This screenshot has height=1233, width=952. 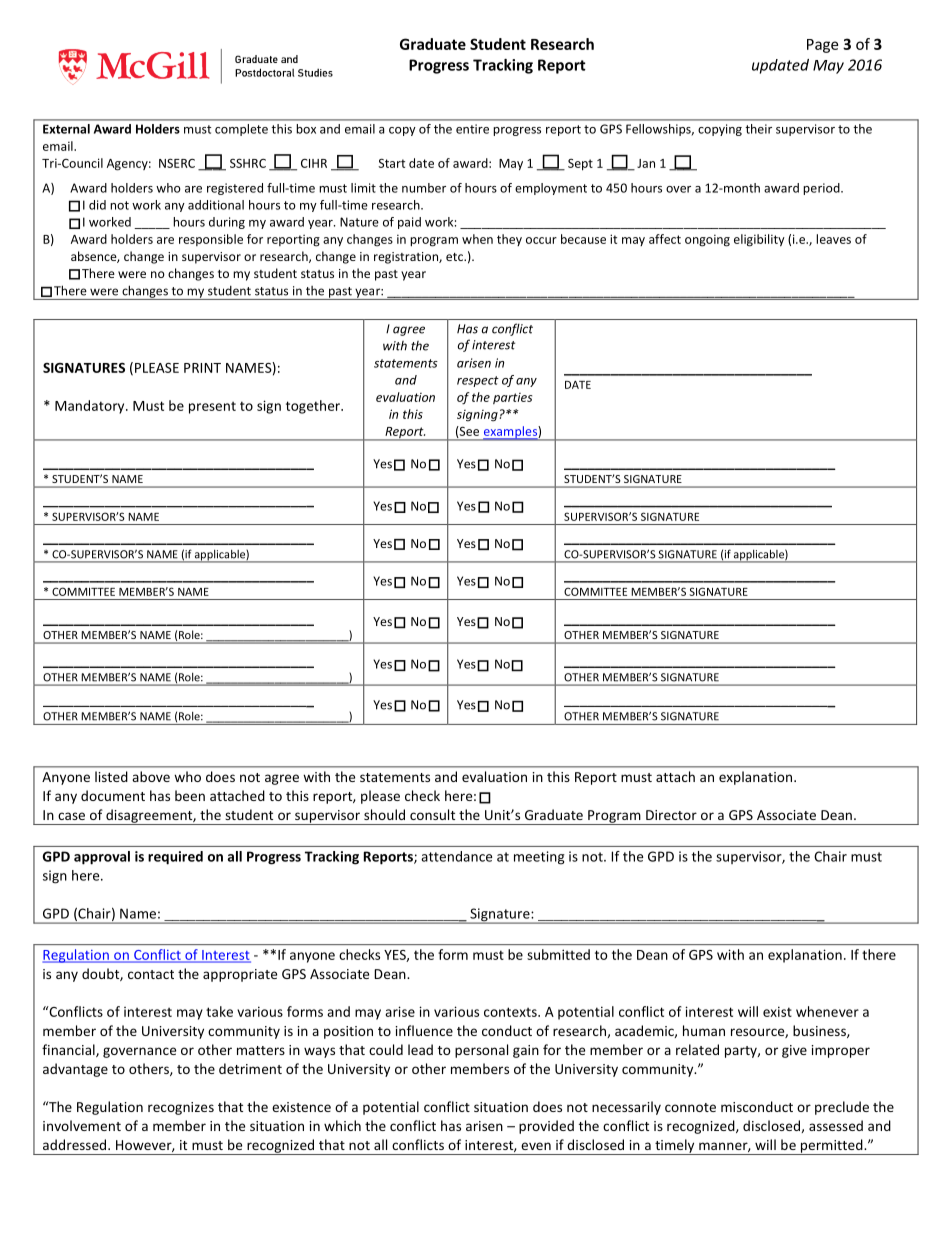 What do you see at coordinates (212, 407) in the screenshot?
I see `present` at bounding box center [212, 407].
